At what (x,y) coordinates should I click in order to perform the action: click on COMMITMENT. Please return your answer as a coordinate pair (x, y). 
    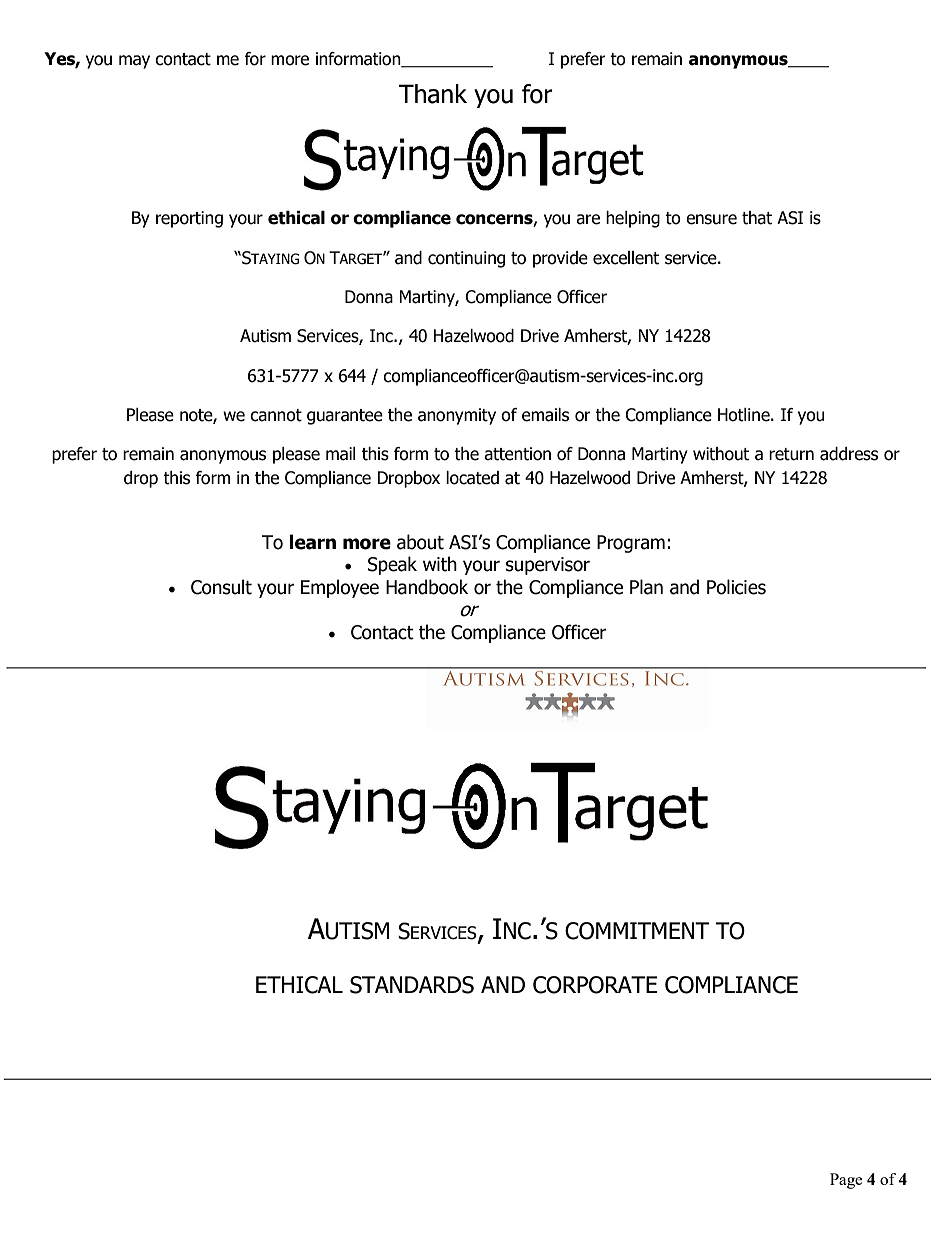
    Looking at the image, I should click on (637, 931).
